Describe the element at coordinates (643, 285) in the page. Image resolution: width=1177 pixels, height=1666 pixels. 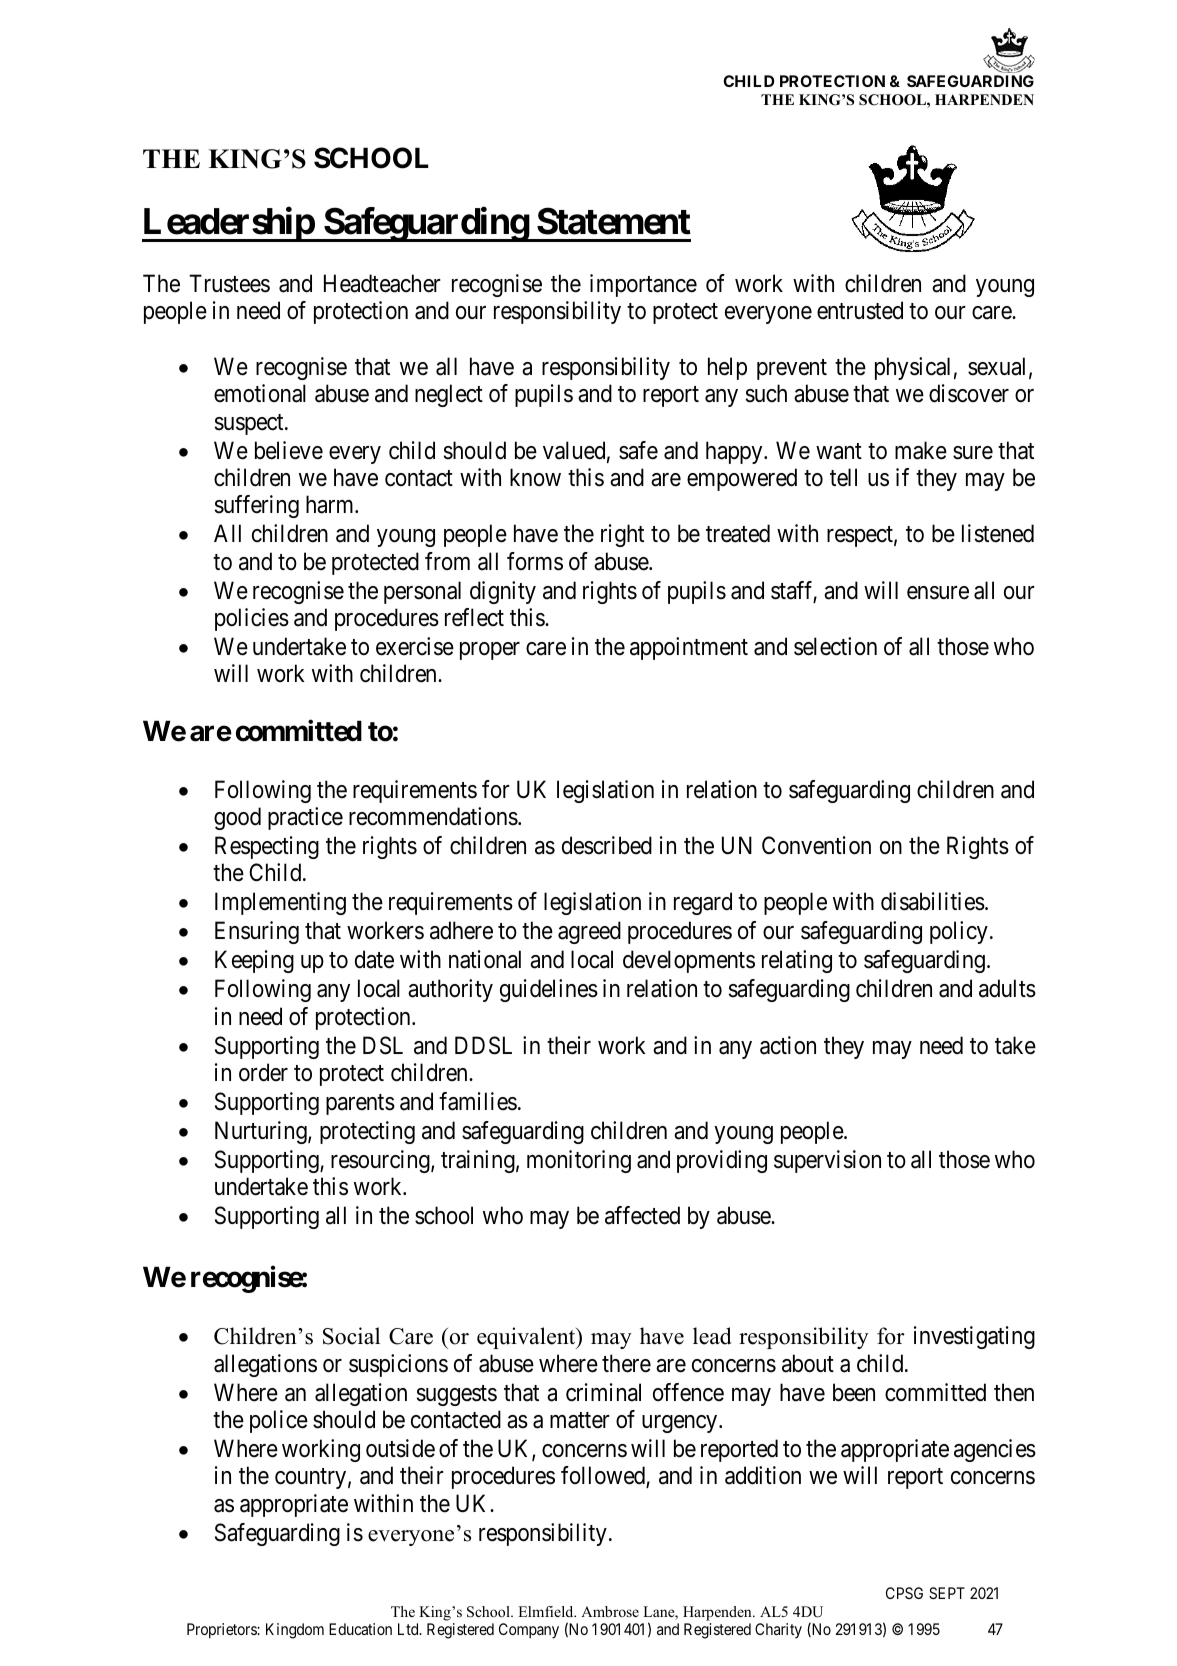
I see `importance` at that location.
